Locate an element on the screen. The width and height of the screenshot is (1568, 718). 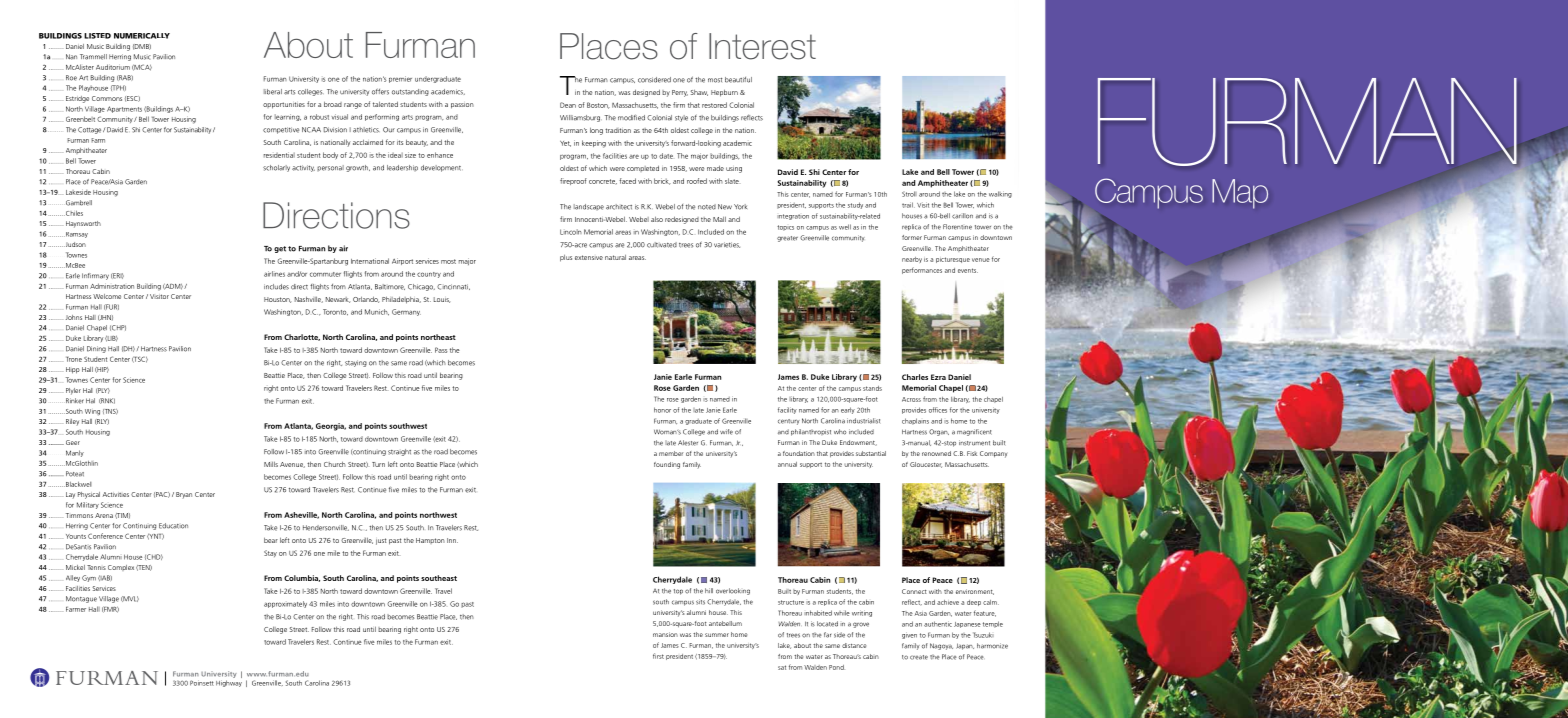
Dining is located at coordinates (96, 349).
